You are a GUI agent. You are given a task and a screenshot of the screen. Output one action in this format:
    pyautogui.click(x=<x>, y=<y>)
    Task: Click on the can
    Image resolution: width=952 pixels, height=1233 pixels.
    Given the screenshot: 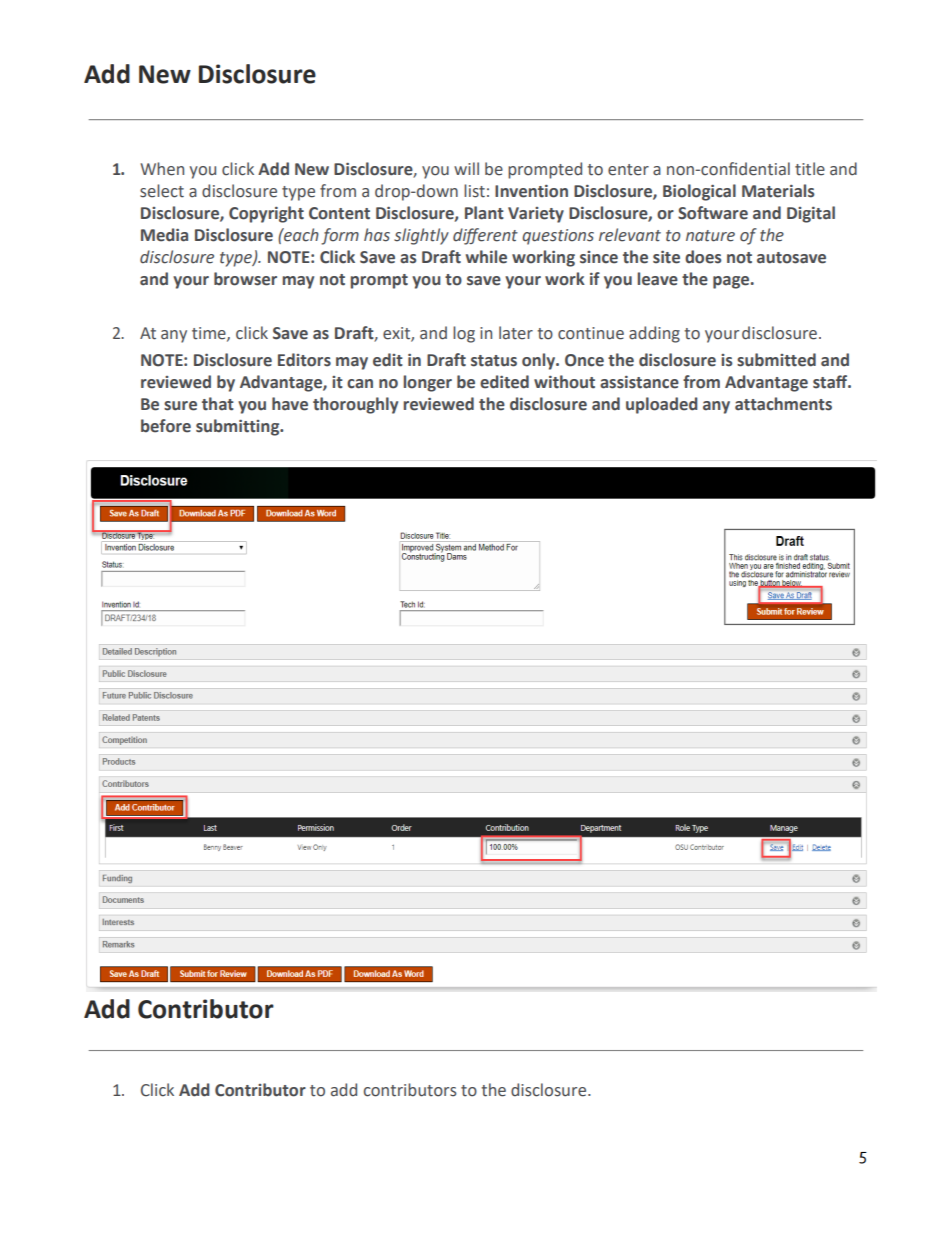 What is the action you would take?
    pyautogui.click(x=360, y=384)
